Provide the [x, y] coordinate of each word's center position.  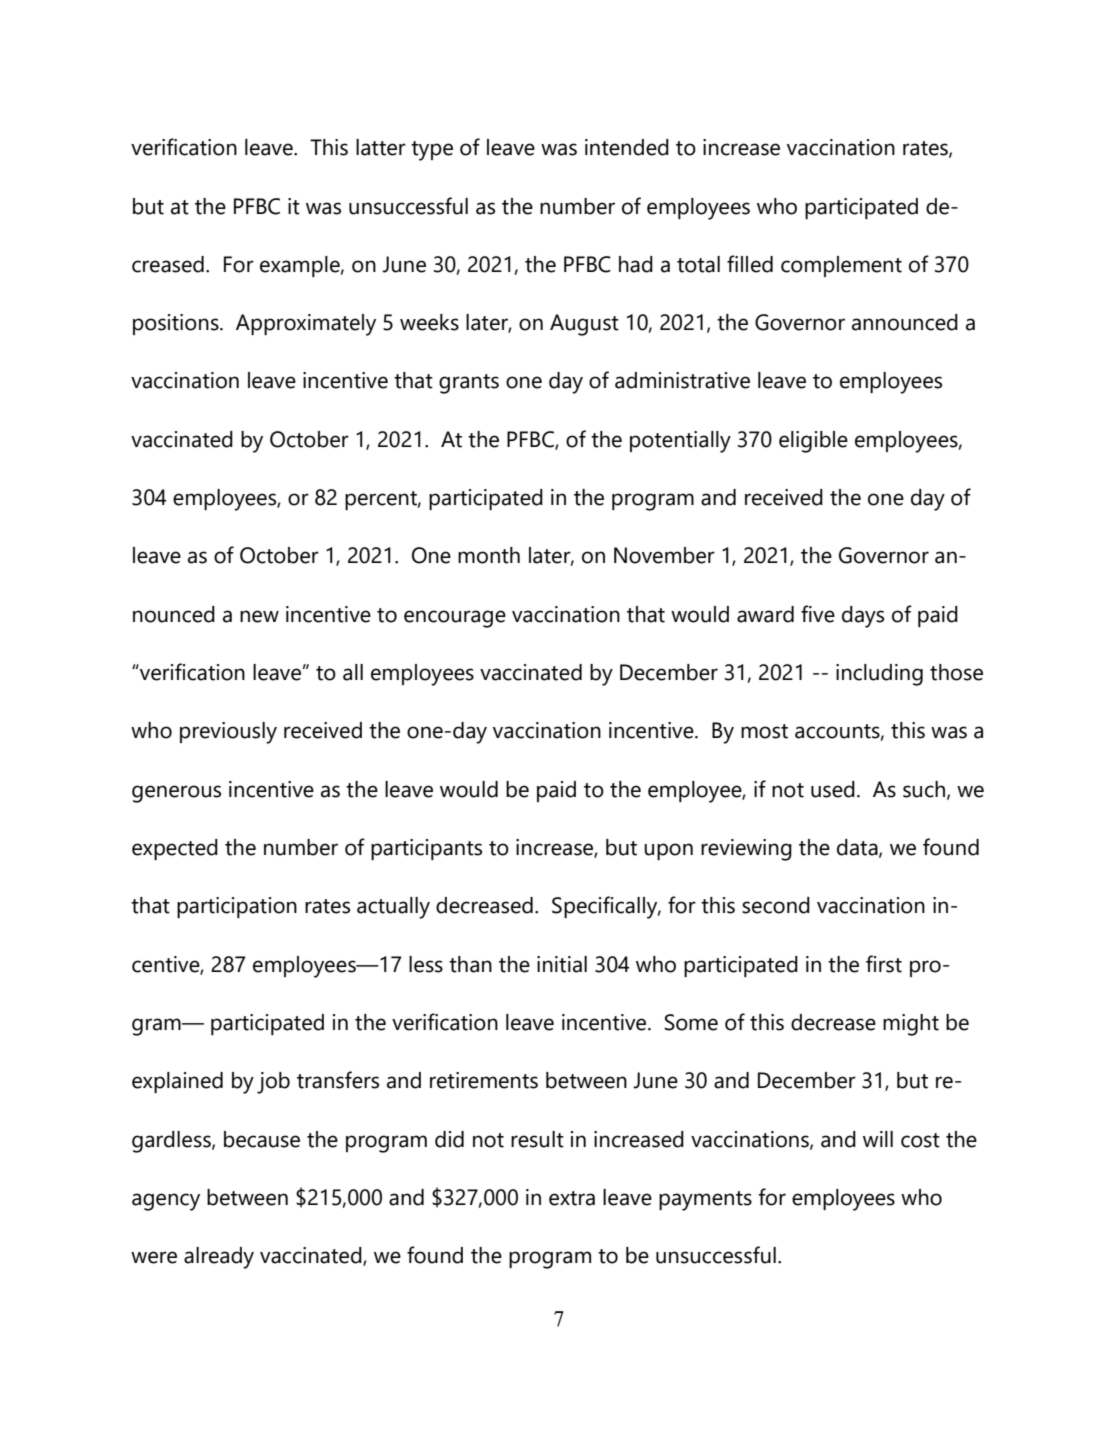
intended [627, 147]
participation [237, 907]
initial [562, 964]
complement [841, 266]
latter [381, 147]
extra [572, 1198]
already [219, 1258]
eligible [813, 442]
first [884, 964]
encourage [455, 619]
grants [469, 384]
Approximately [306, 325]
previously [228, 733]
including [879, 675]
